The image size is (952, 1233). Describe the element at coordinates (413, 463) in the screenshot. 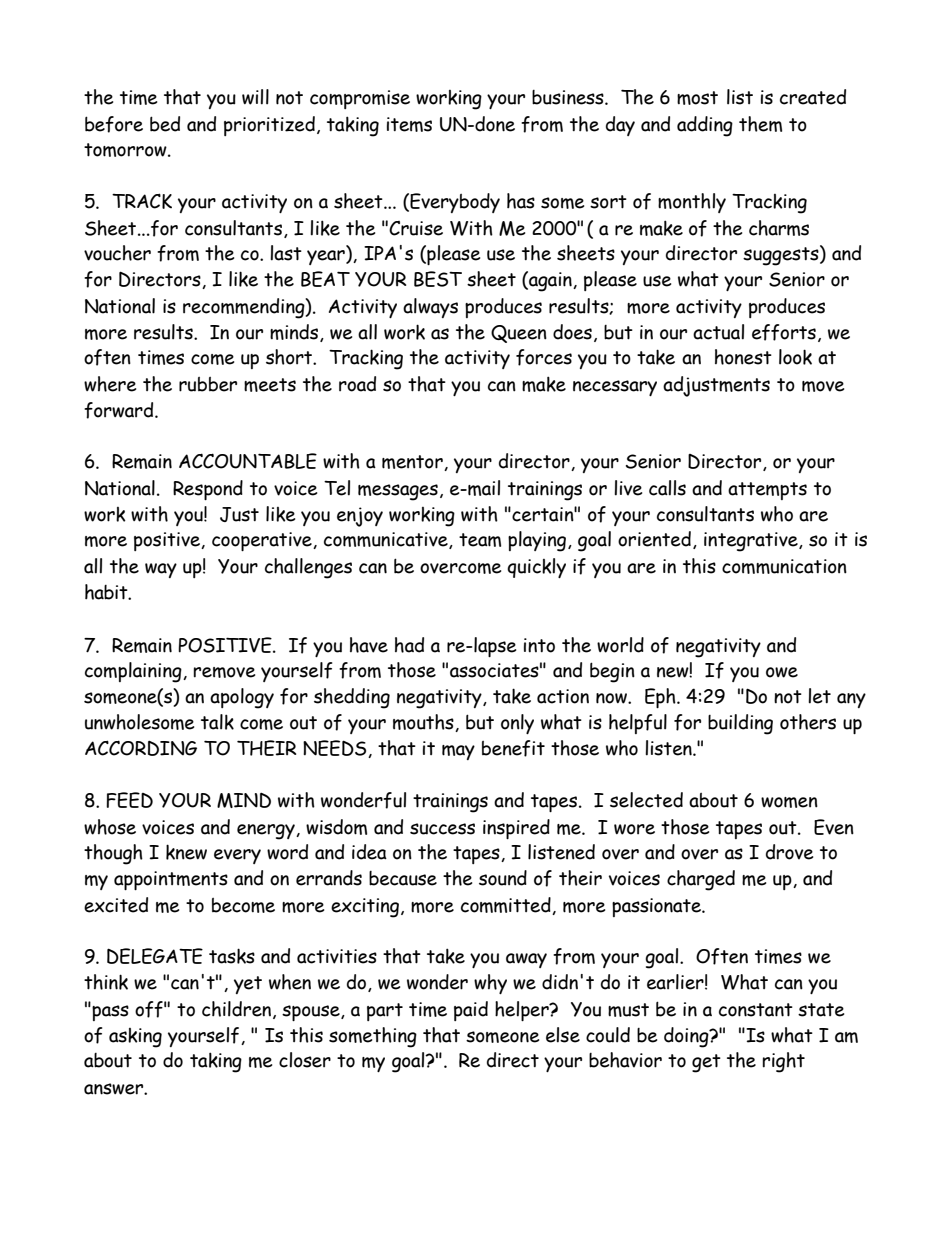

I see `mentor` at that location.
